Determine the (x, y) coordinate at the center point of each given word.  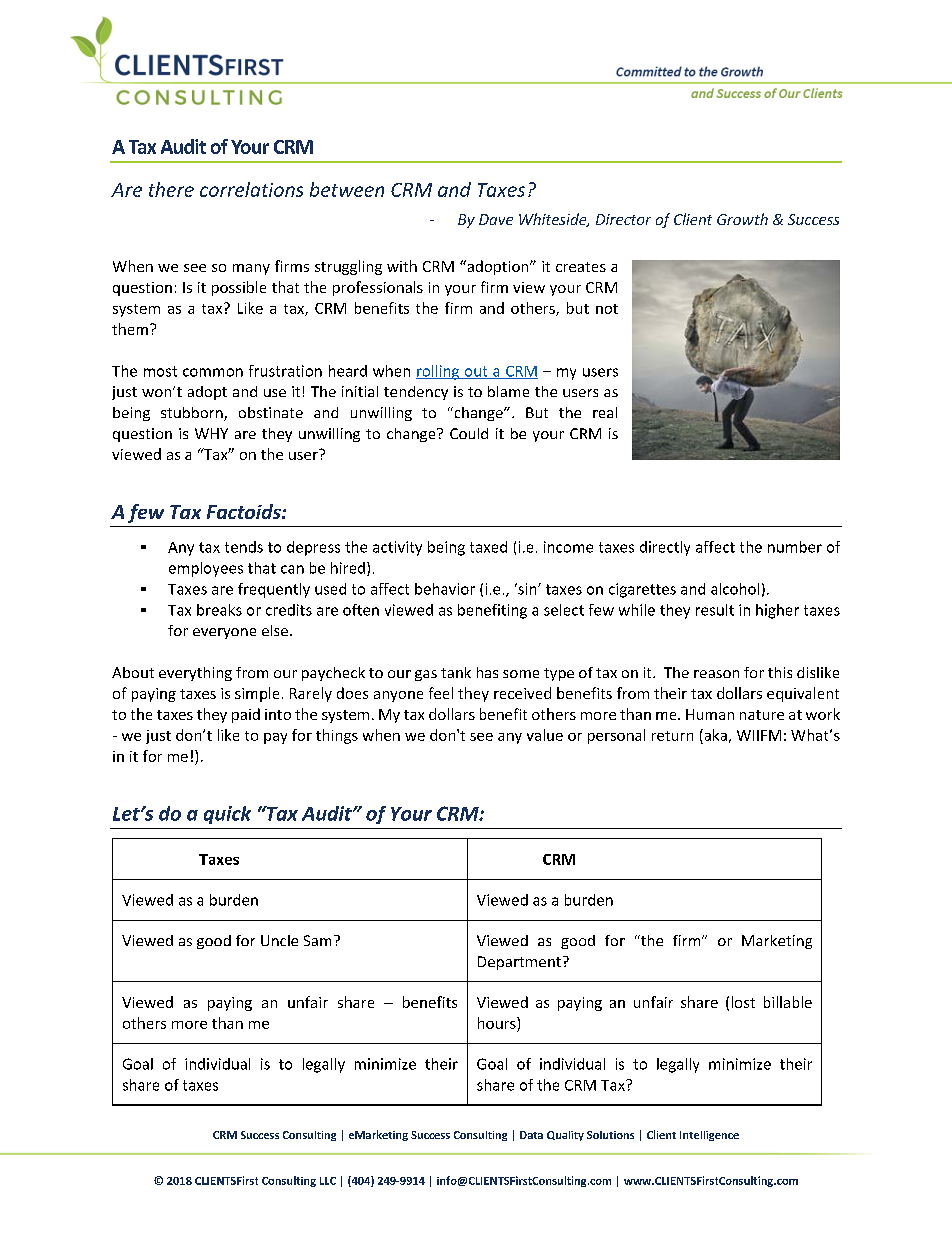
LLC (328, 1181)
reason (716, 674)
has (487, 672)
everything (195, 674)
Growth (742, 219)
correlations (251, 189)
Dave (496, 219)
